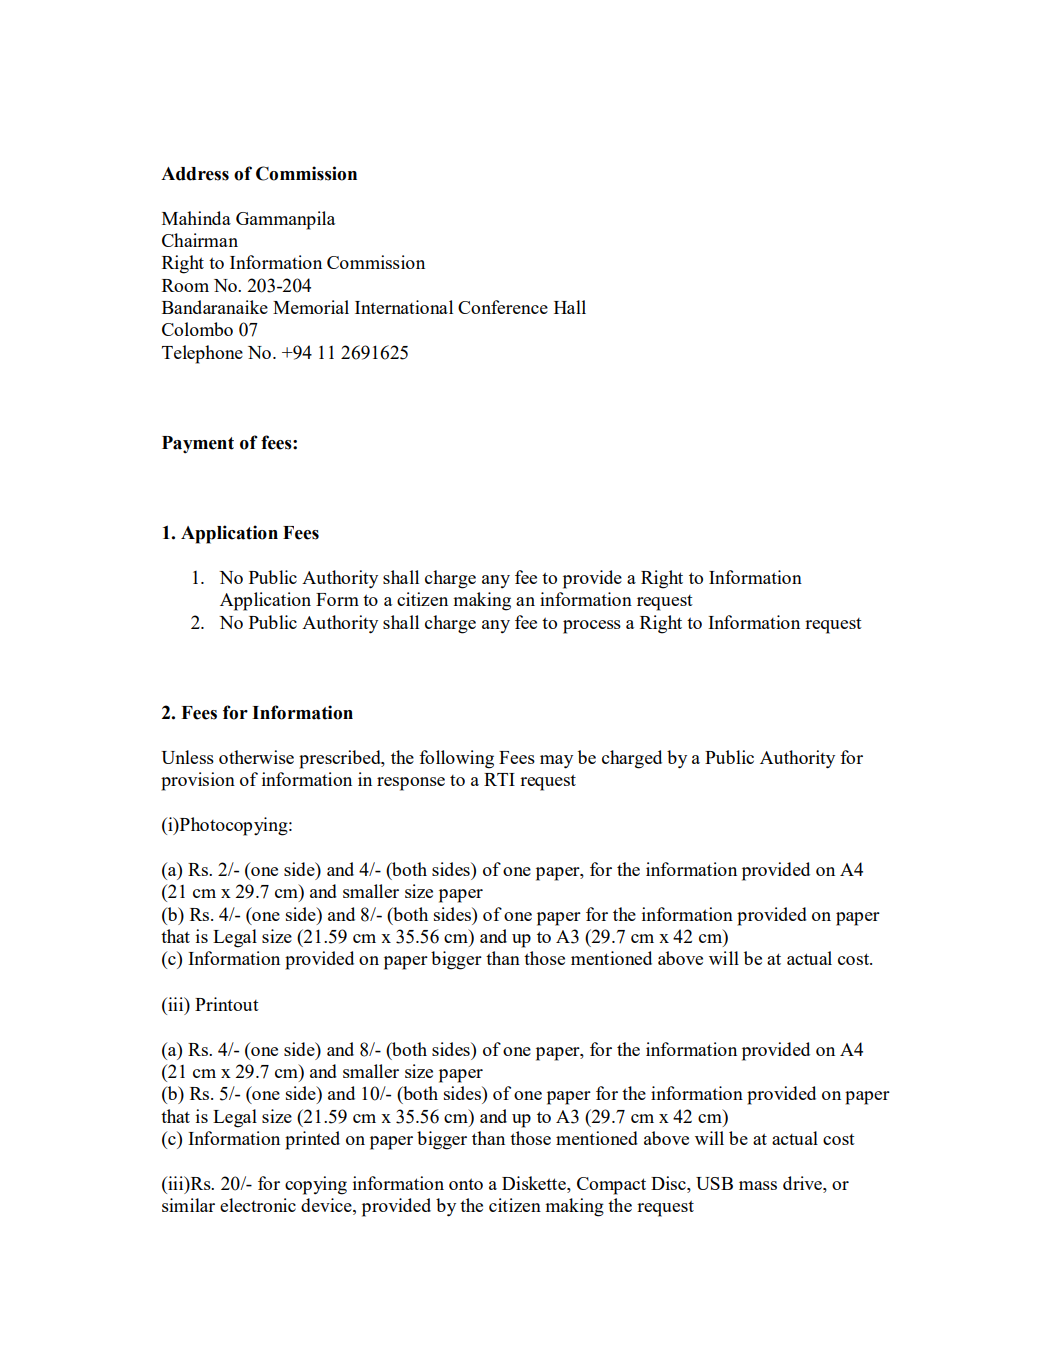 This image has width=1055, height=1365. I want to click on Payment, so click(198, 445).
